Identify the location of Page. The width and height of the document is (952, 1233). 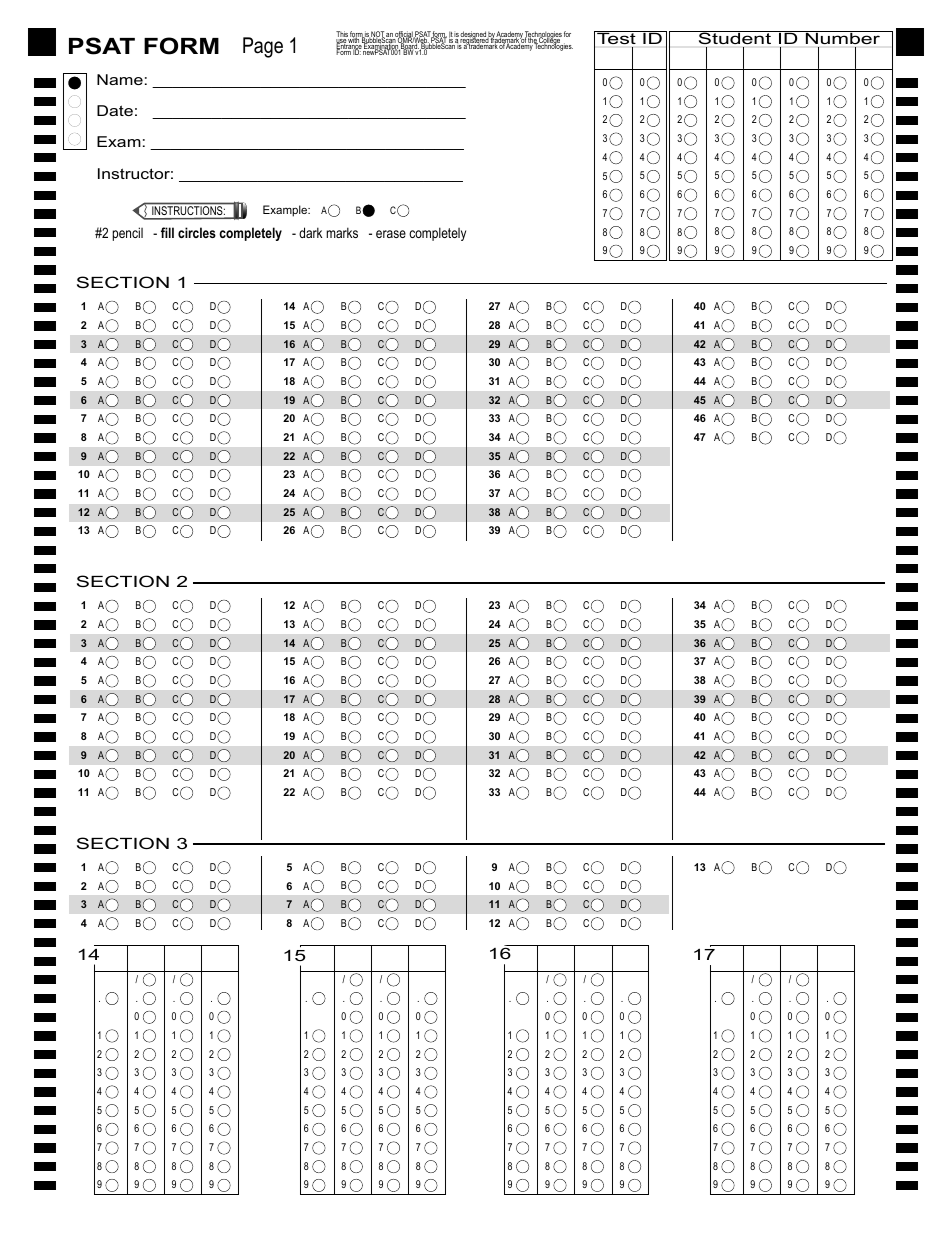
(263, 47).
